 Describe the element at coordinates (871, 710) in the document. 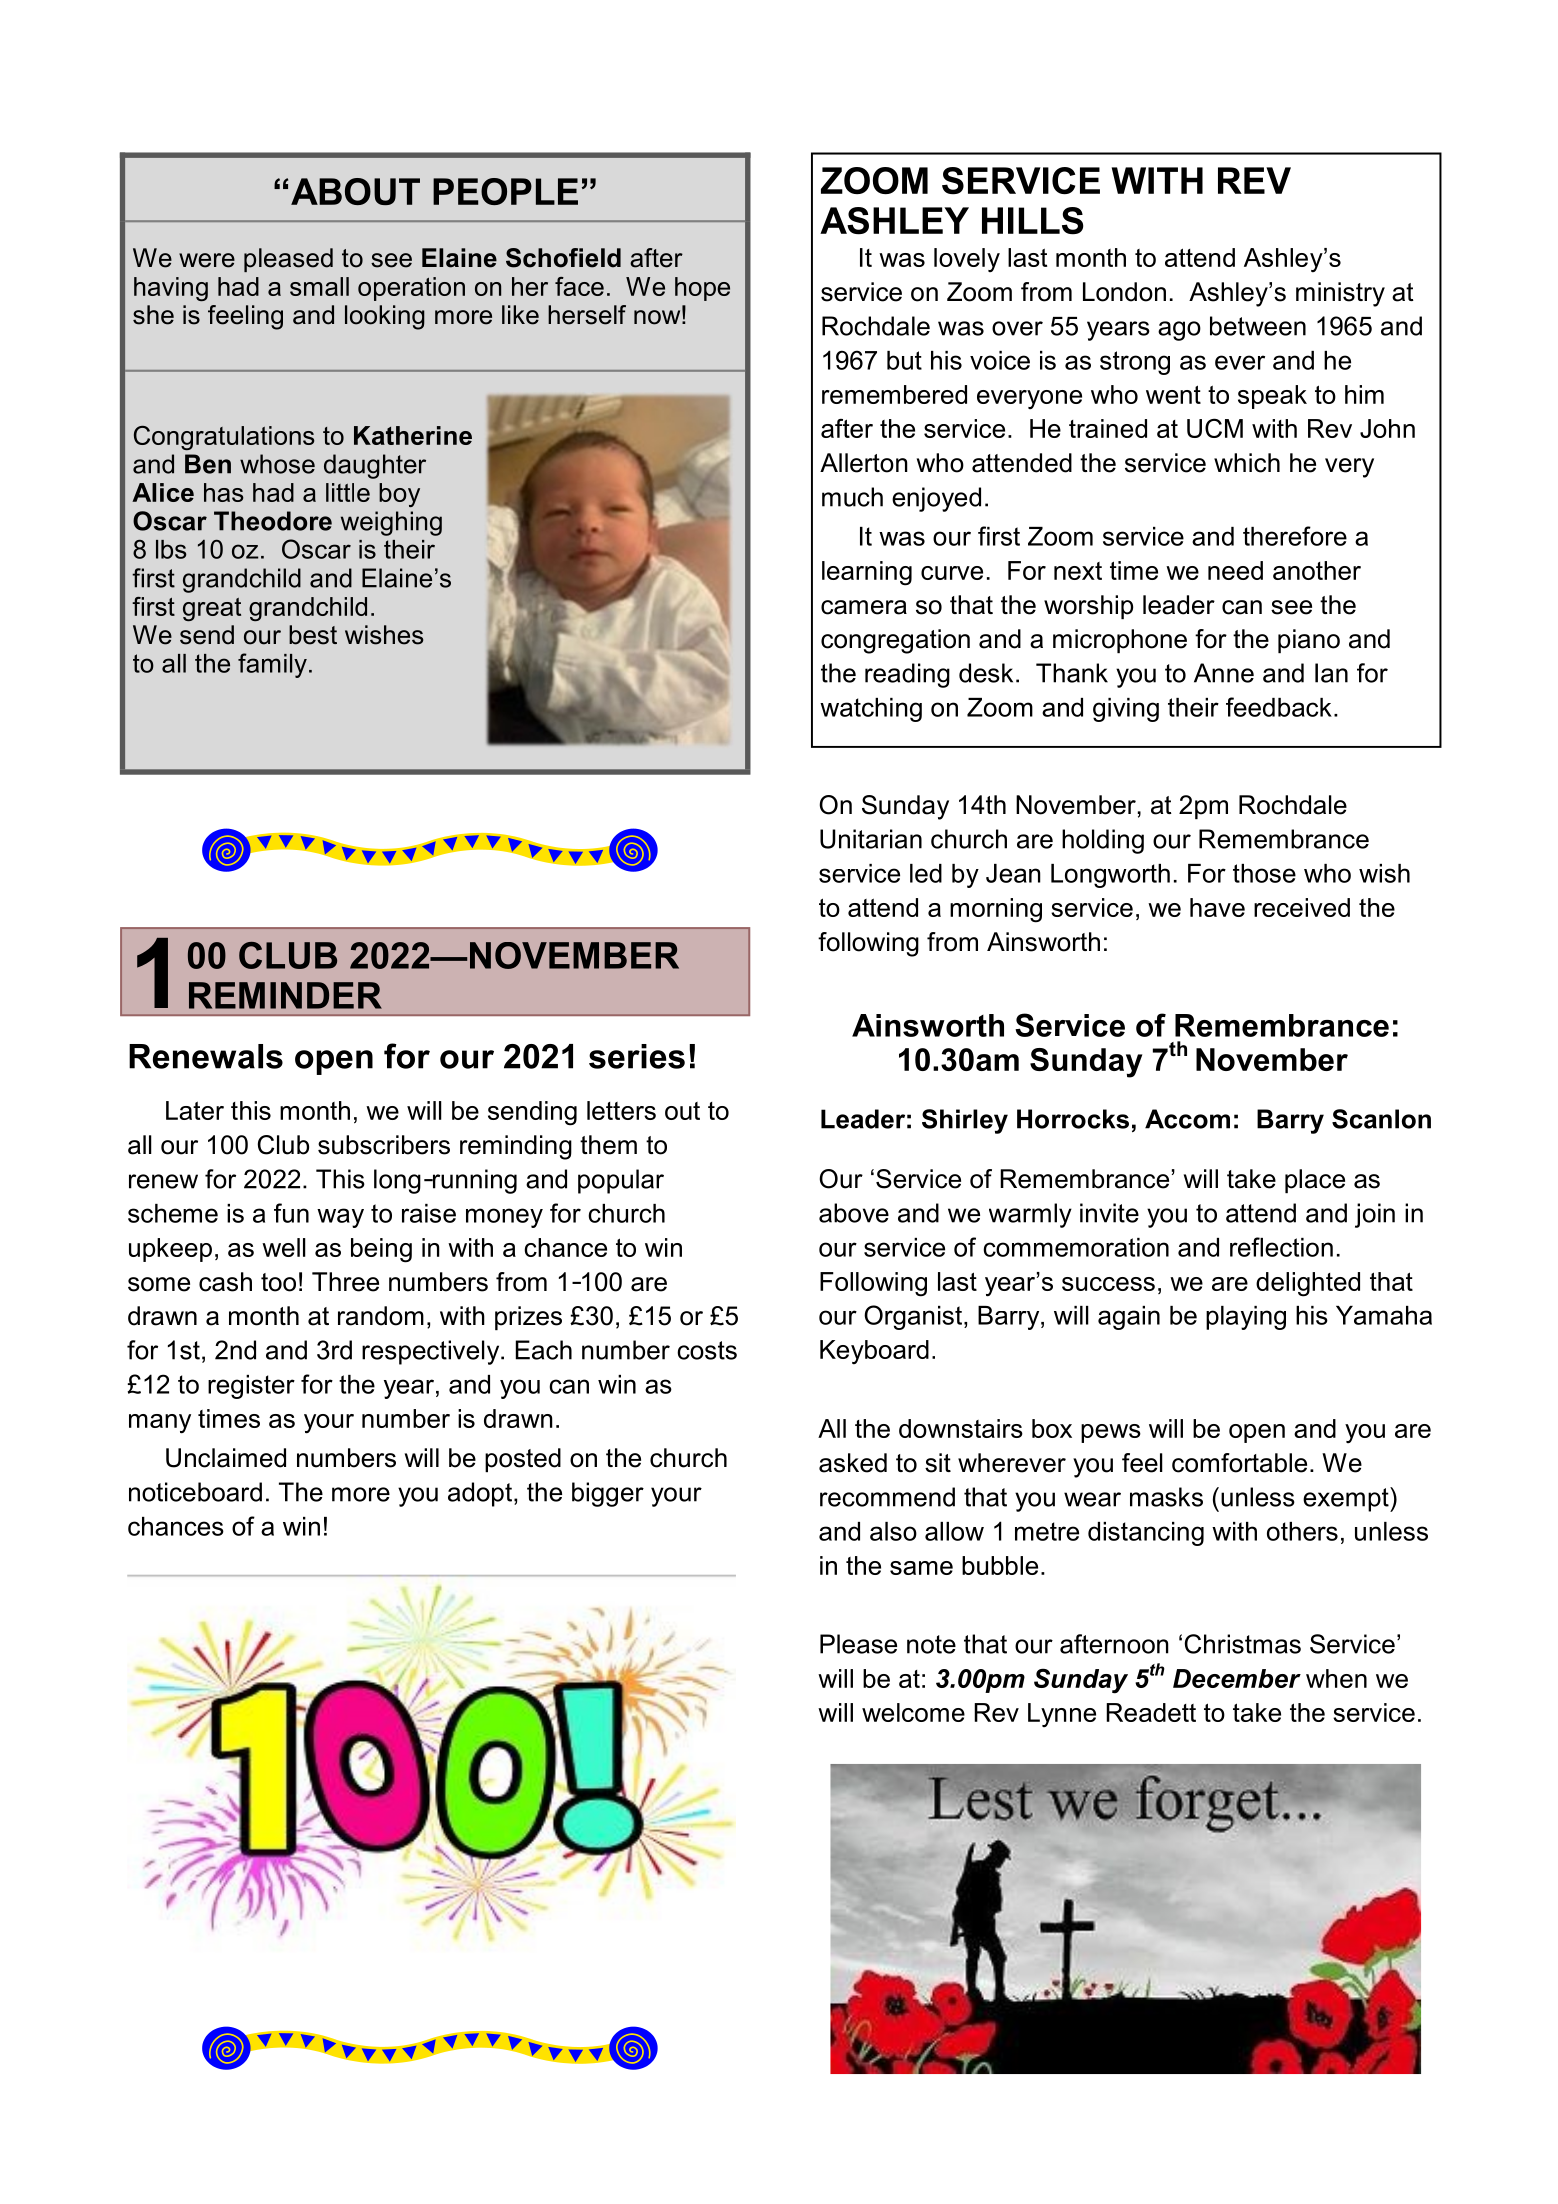

I see `watching` at that location.
